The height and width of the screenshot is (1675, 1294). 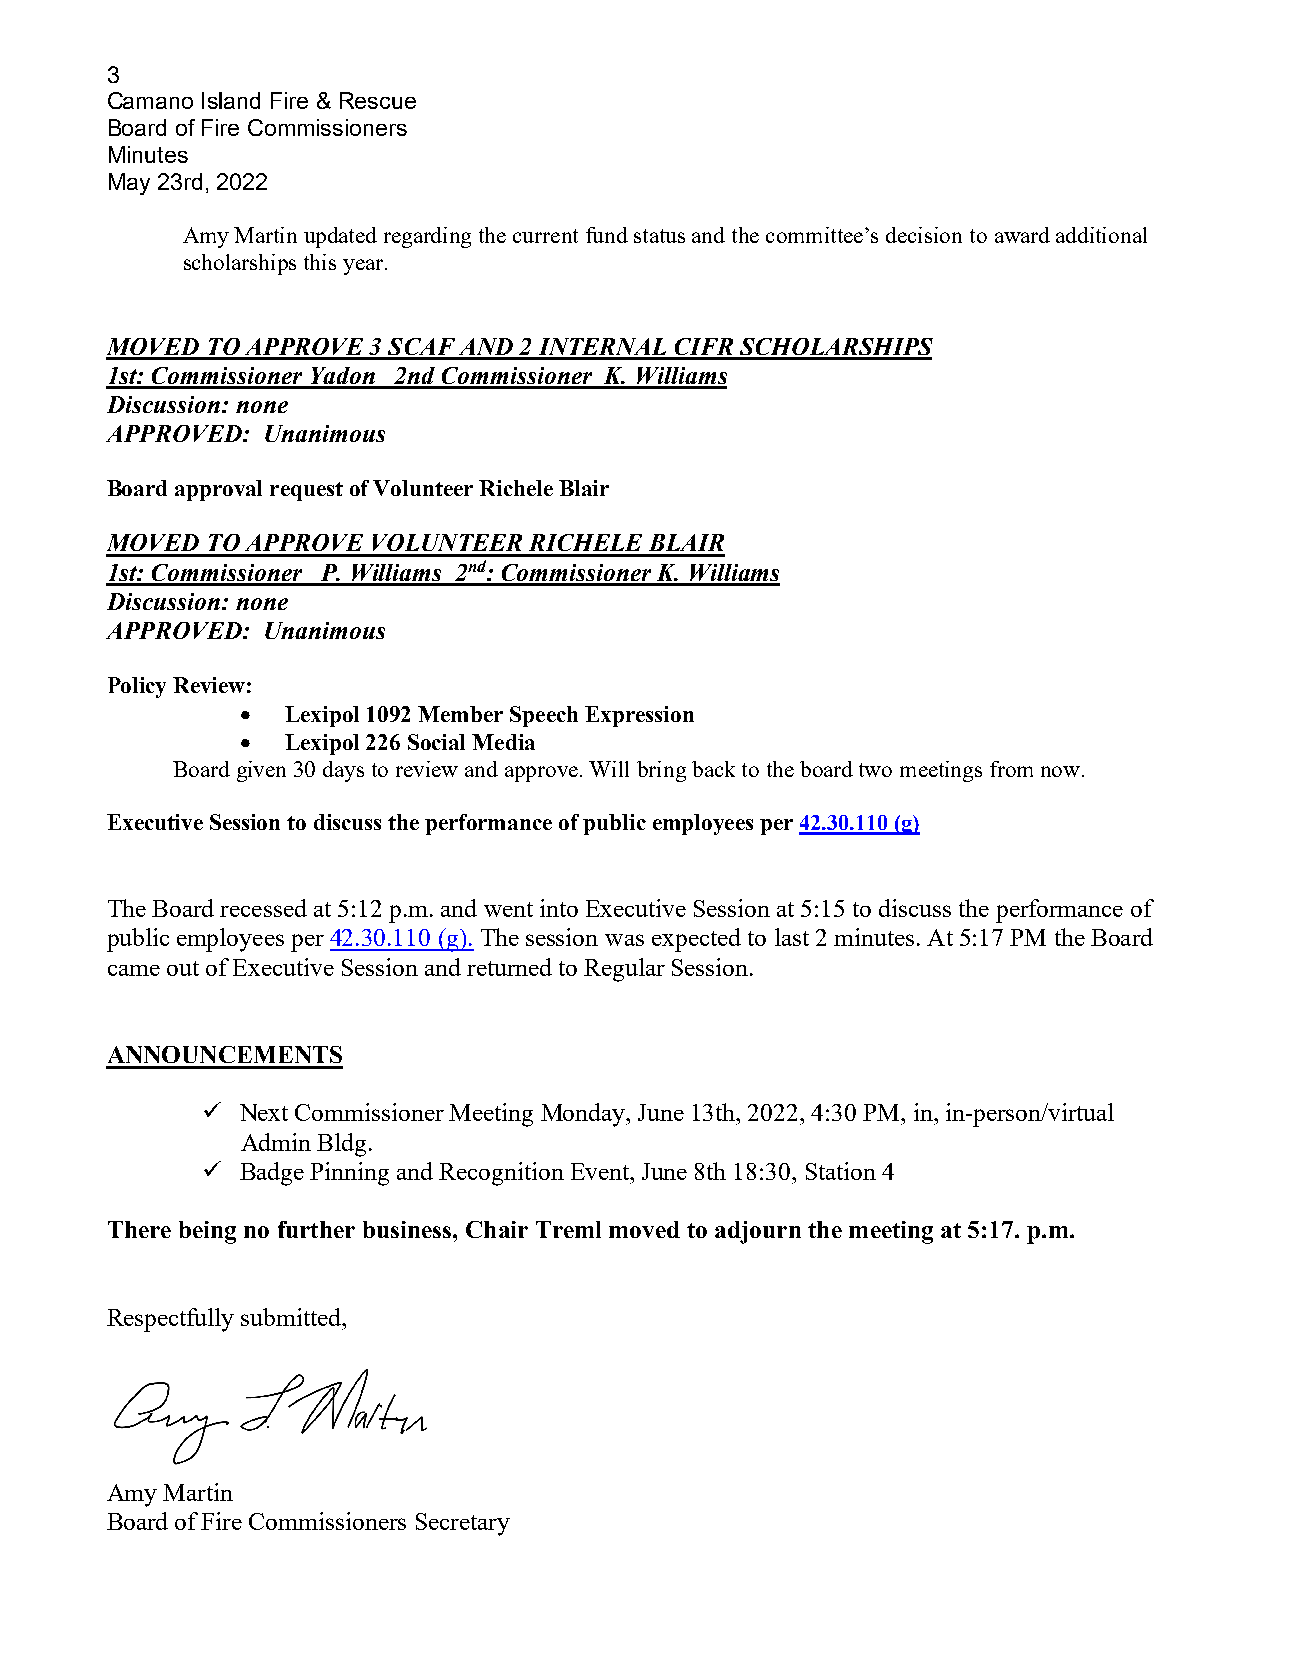 I want to click on approval, so click(x=218, y=490).
